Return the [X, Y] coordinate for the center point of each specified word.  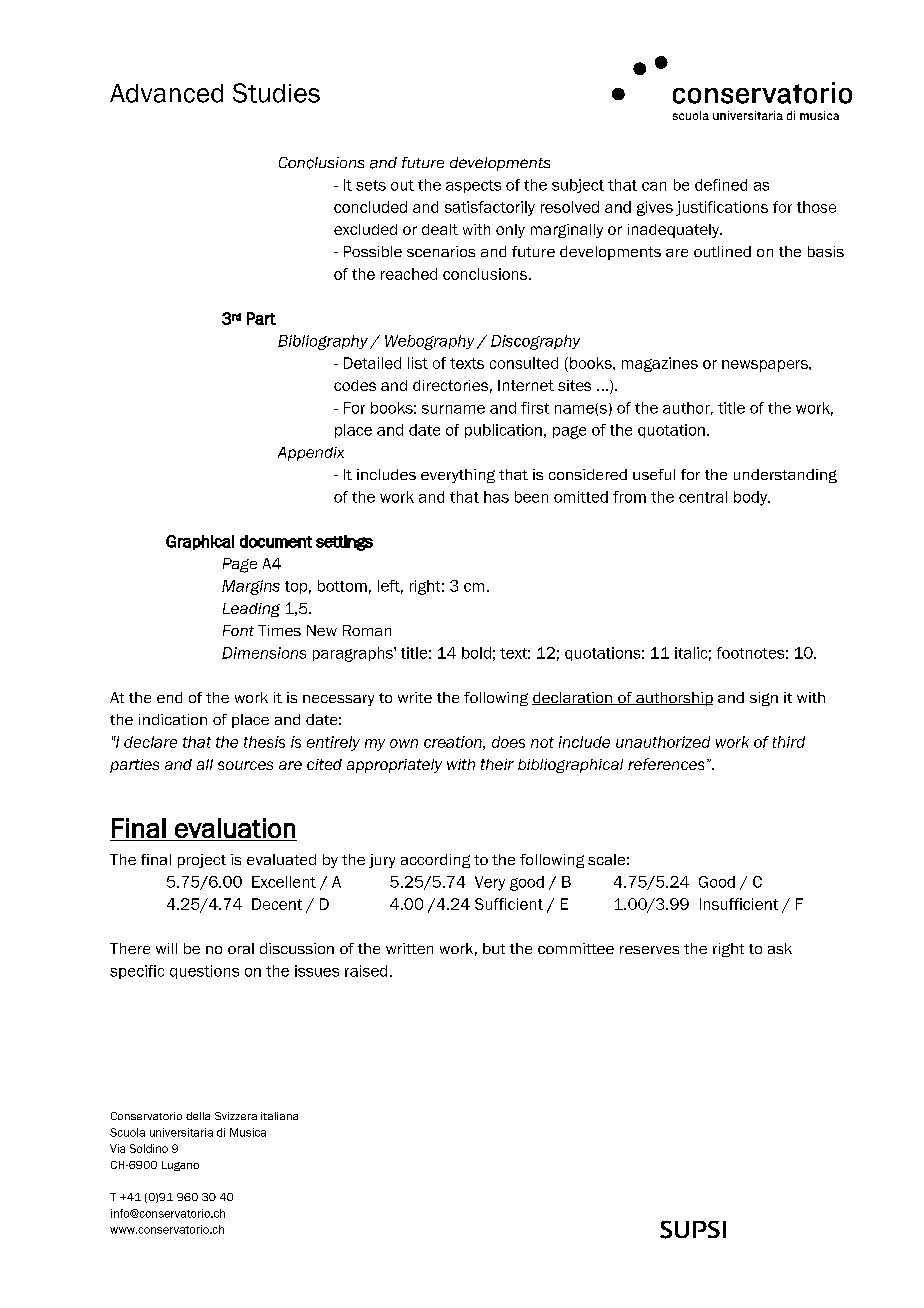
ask [780, 948]
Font [238, 630]
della [198, 1116]
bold [476, 653]
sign [764, 699]
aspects [473, 186]
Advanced [166, 93]
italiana [279, 1116]
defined [721, 185]
